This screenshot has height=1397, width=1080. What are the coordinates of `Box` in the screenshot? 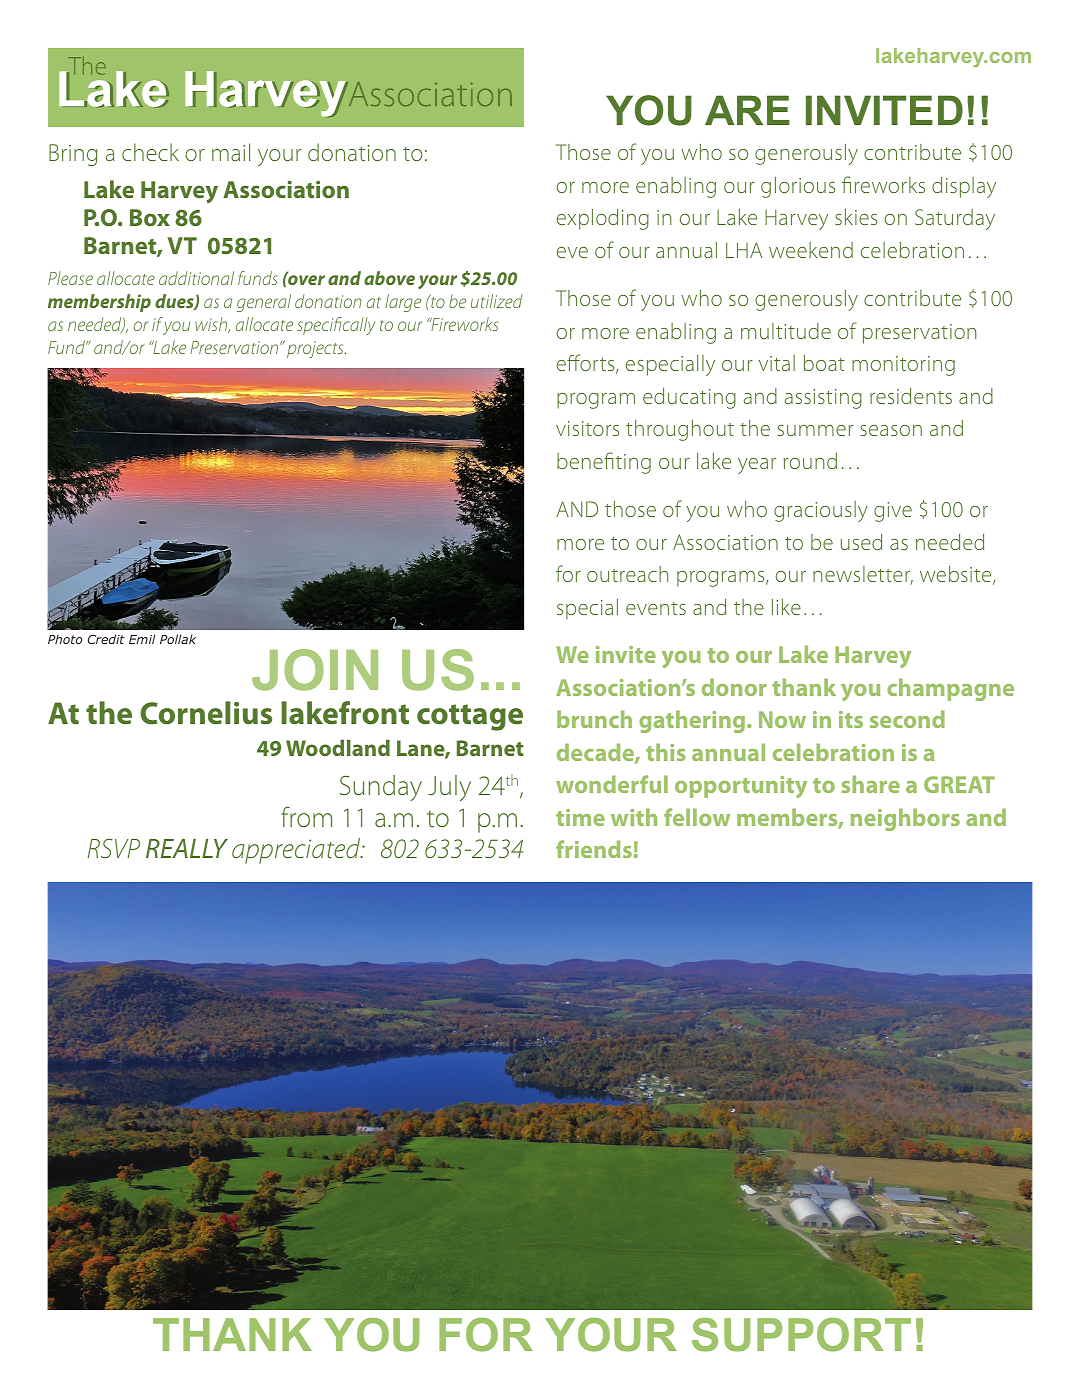 It's located at (150, 217).
